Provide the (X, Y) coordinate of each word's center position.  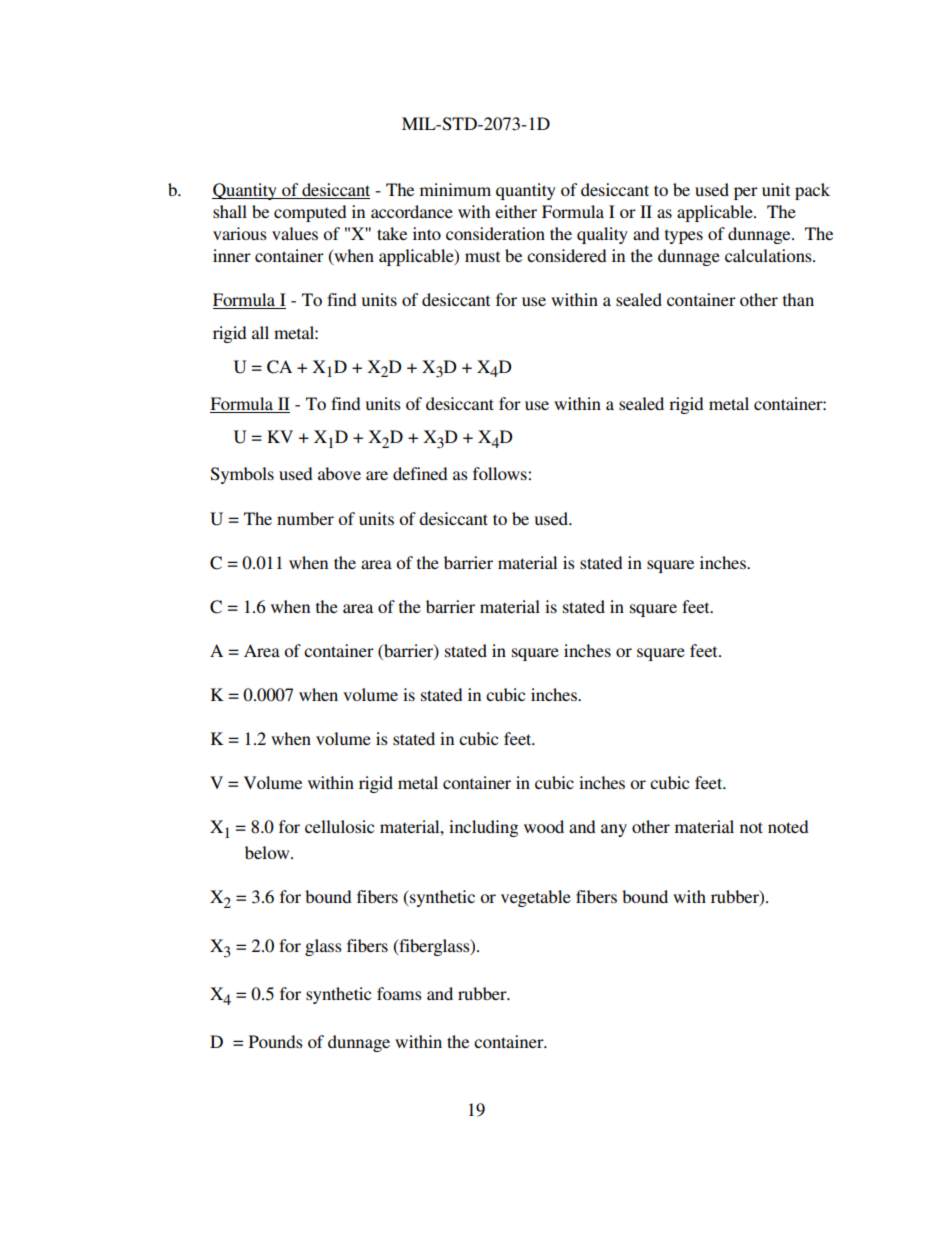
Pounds (276, 1041)
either (516, 211)
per (746, 193)
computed (310, 213)
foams (399, 993)
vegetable (536, 898)
